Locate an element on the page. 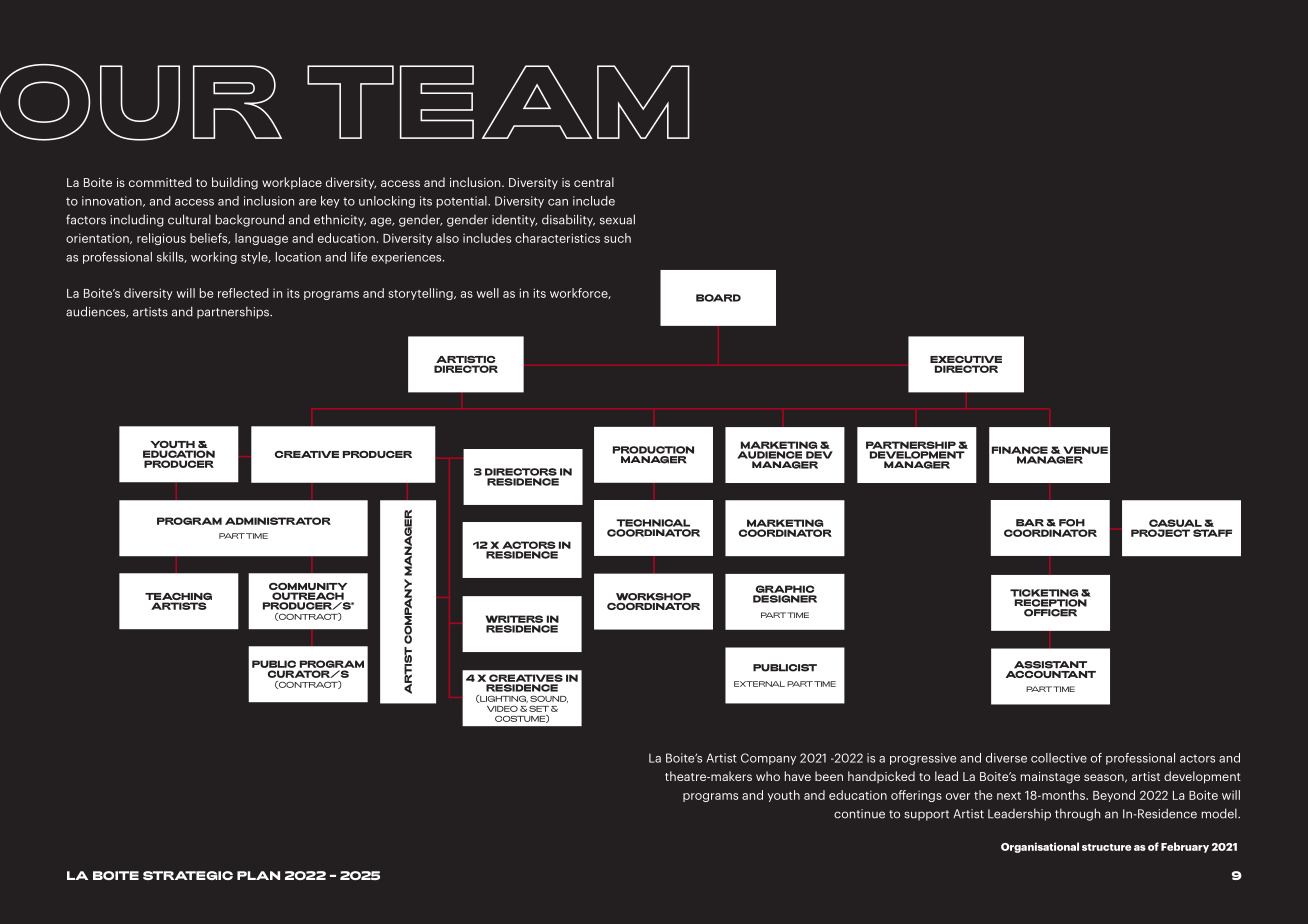 The image size is (1308, 924). building is located at coordinates (235, 183).
